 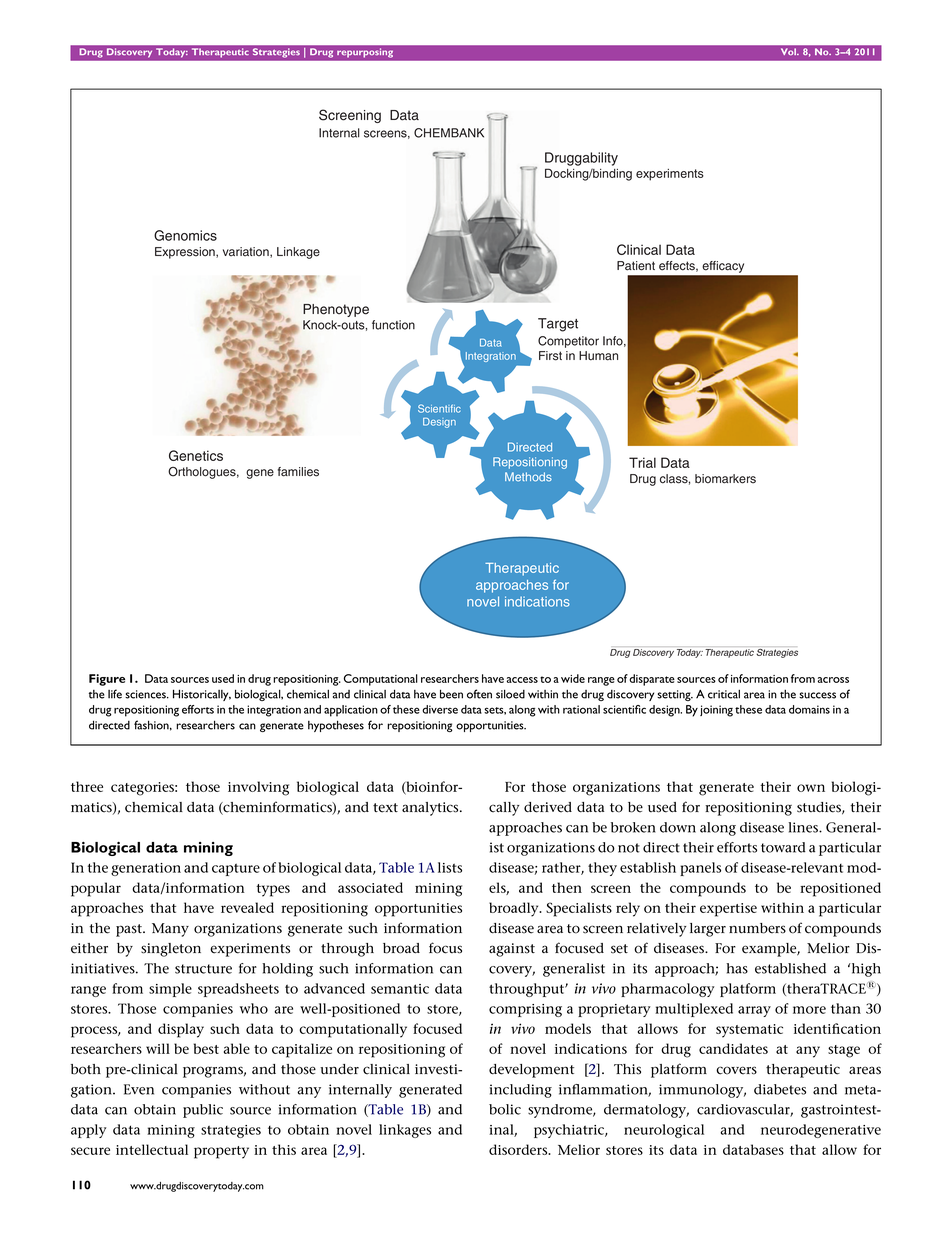 What do you see at coordinates (519, 1149) in the document?
I see `disorders` at bounding box center [519, 1149].
